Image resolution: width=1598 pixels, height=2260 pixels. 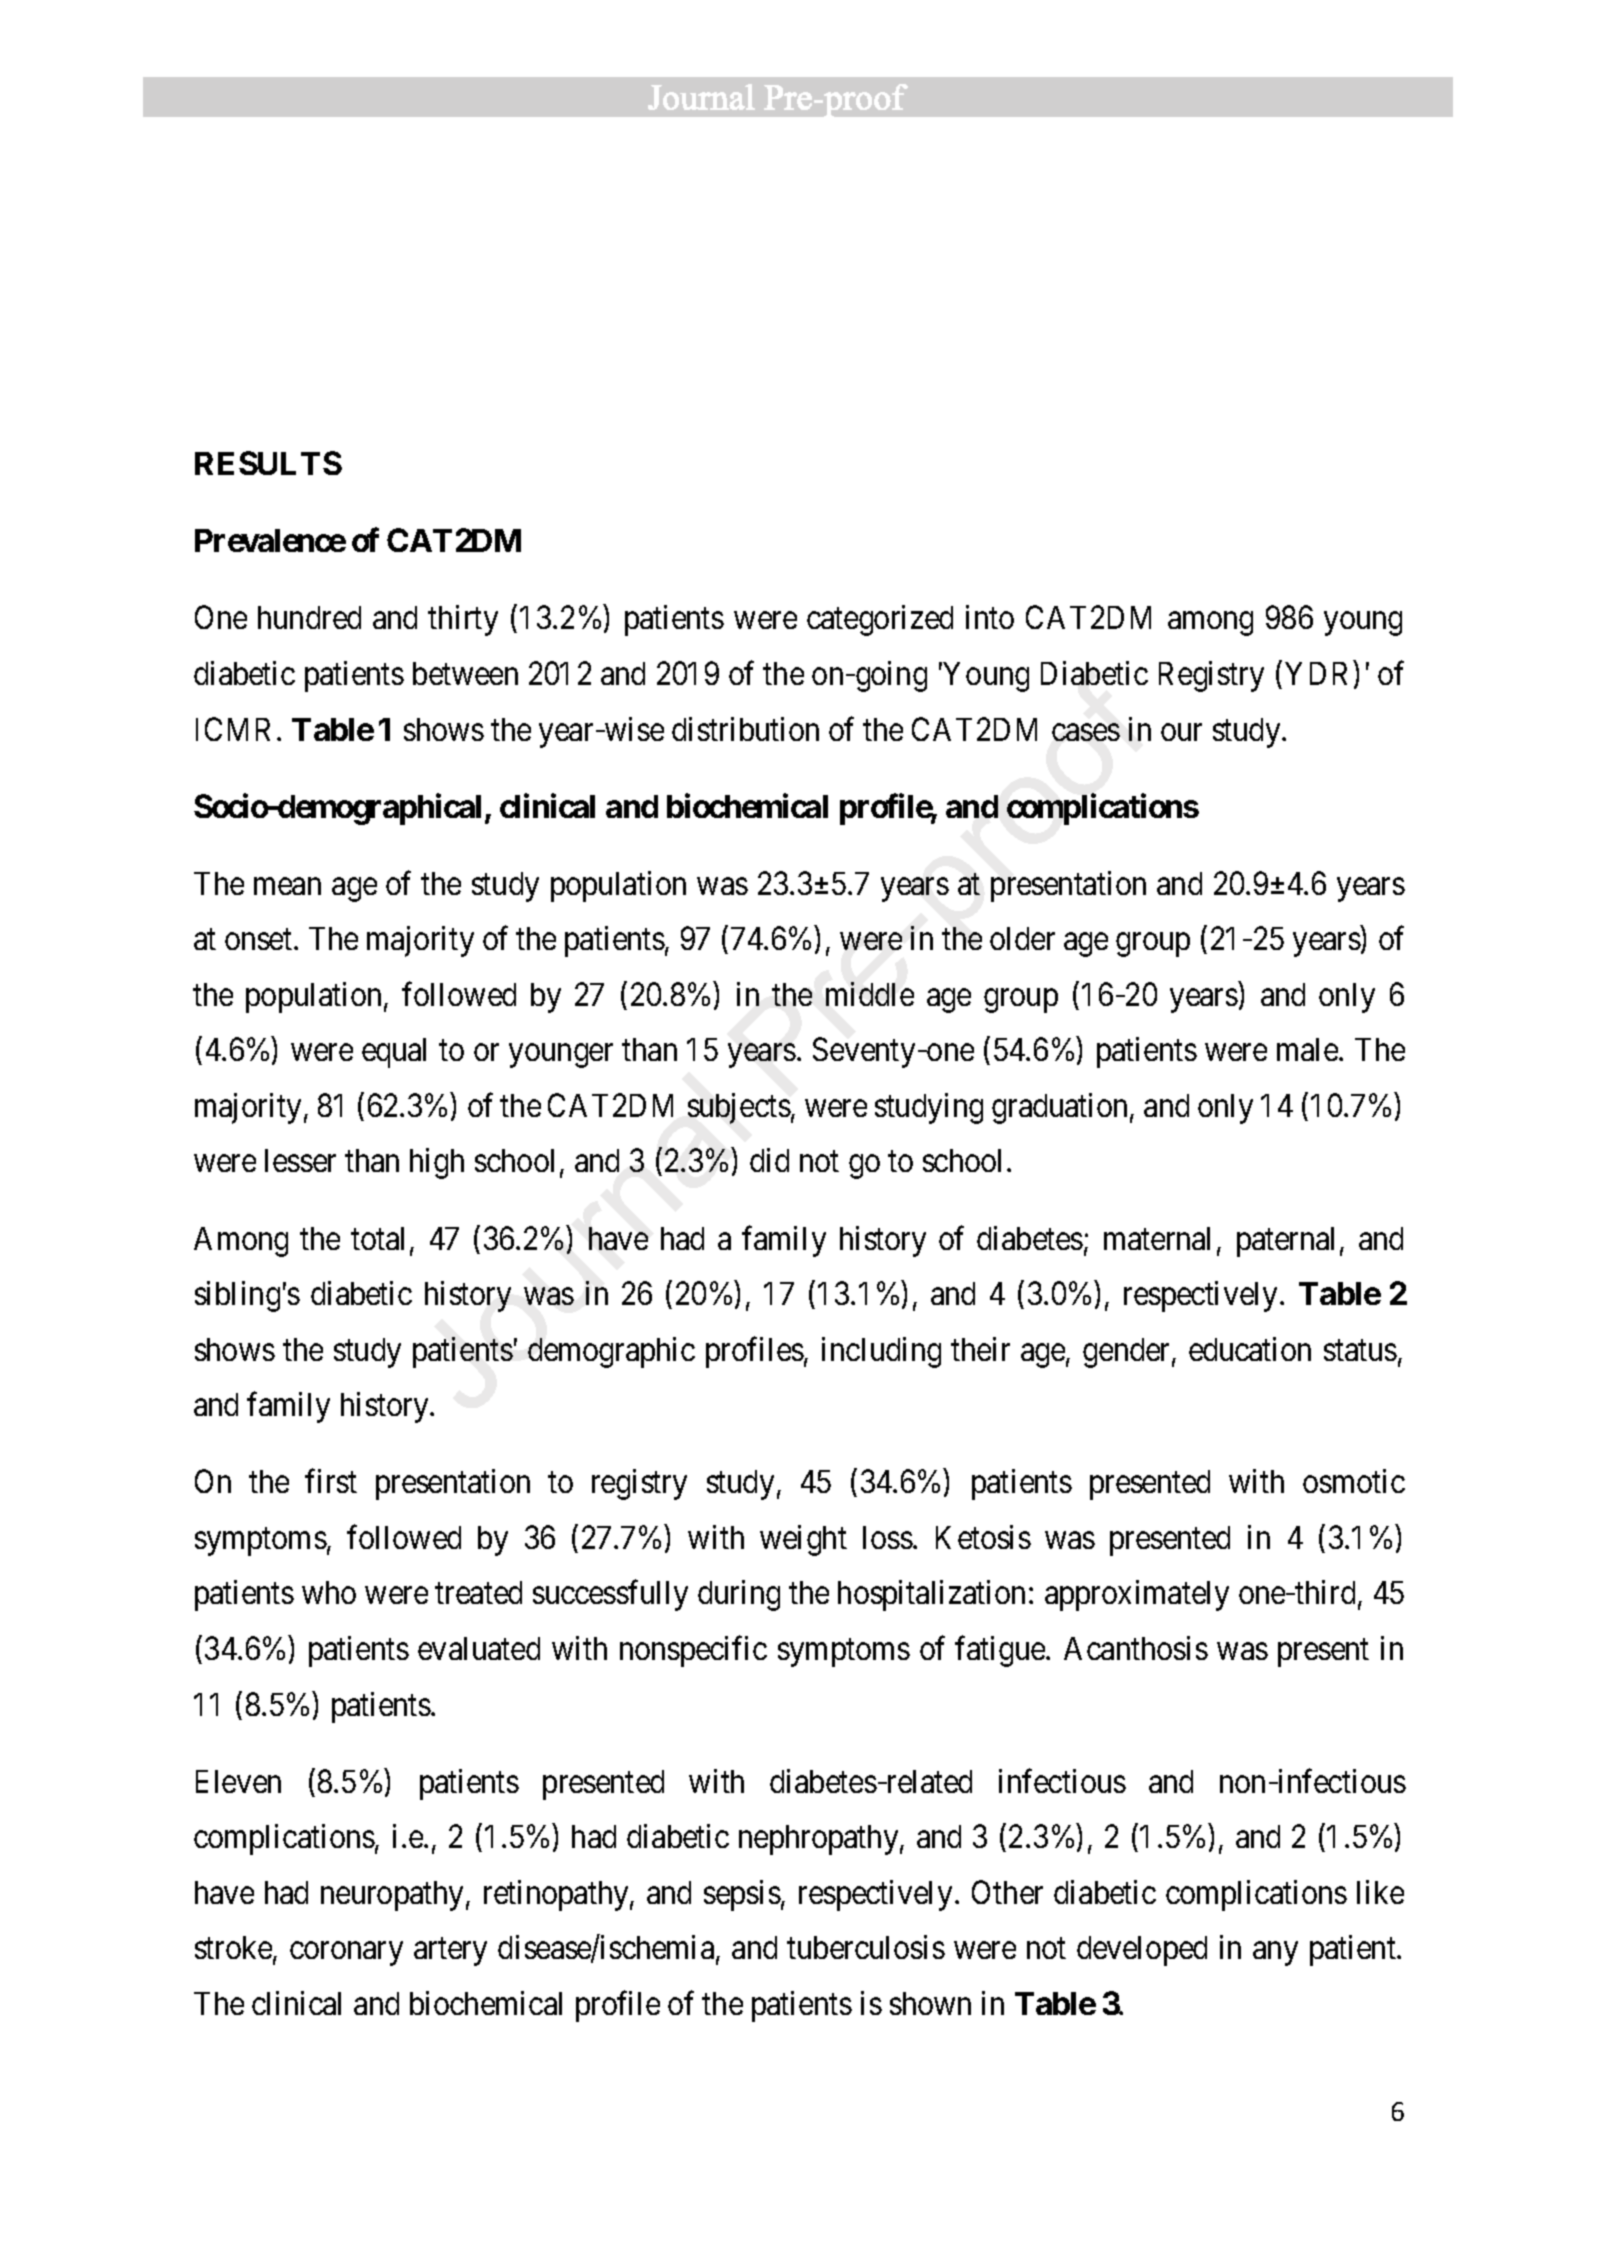 What do you see at coordinates (881, 1352) in the screenshot?
I see `including` at bounding box center [881, 1352].
